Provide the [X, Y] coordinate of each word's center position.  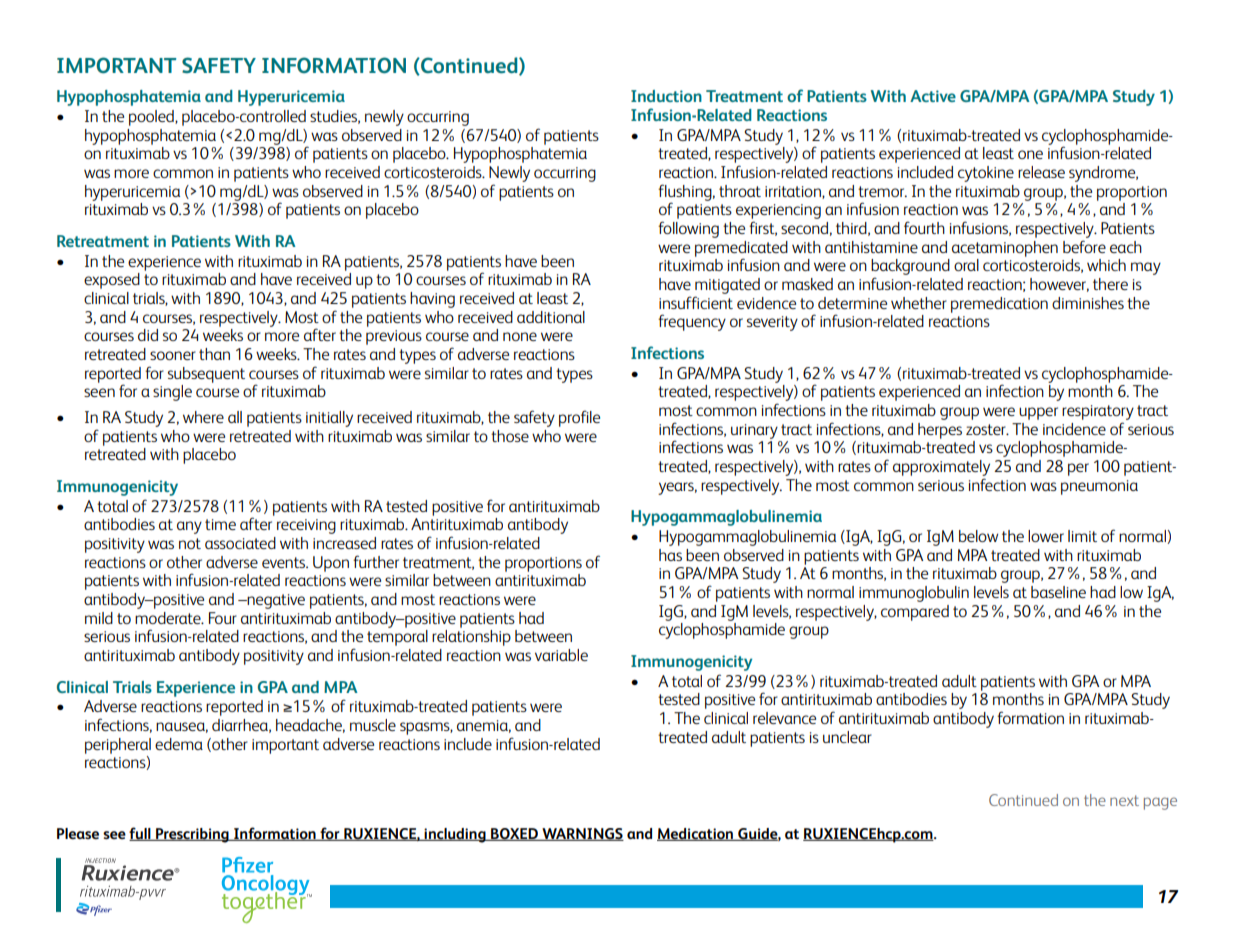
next [1124, 800]
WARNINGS [582, 834]
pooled [152, 118]
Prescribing [192, 835]
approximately [941, 468]
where [203, 417]
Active [933, 96]
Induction [666, 96]
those [510, 436]
